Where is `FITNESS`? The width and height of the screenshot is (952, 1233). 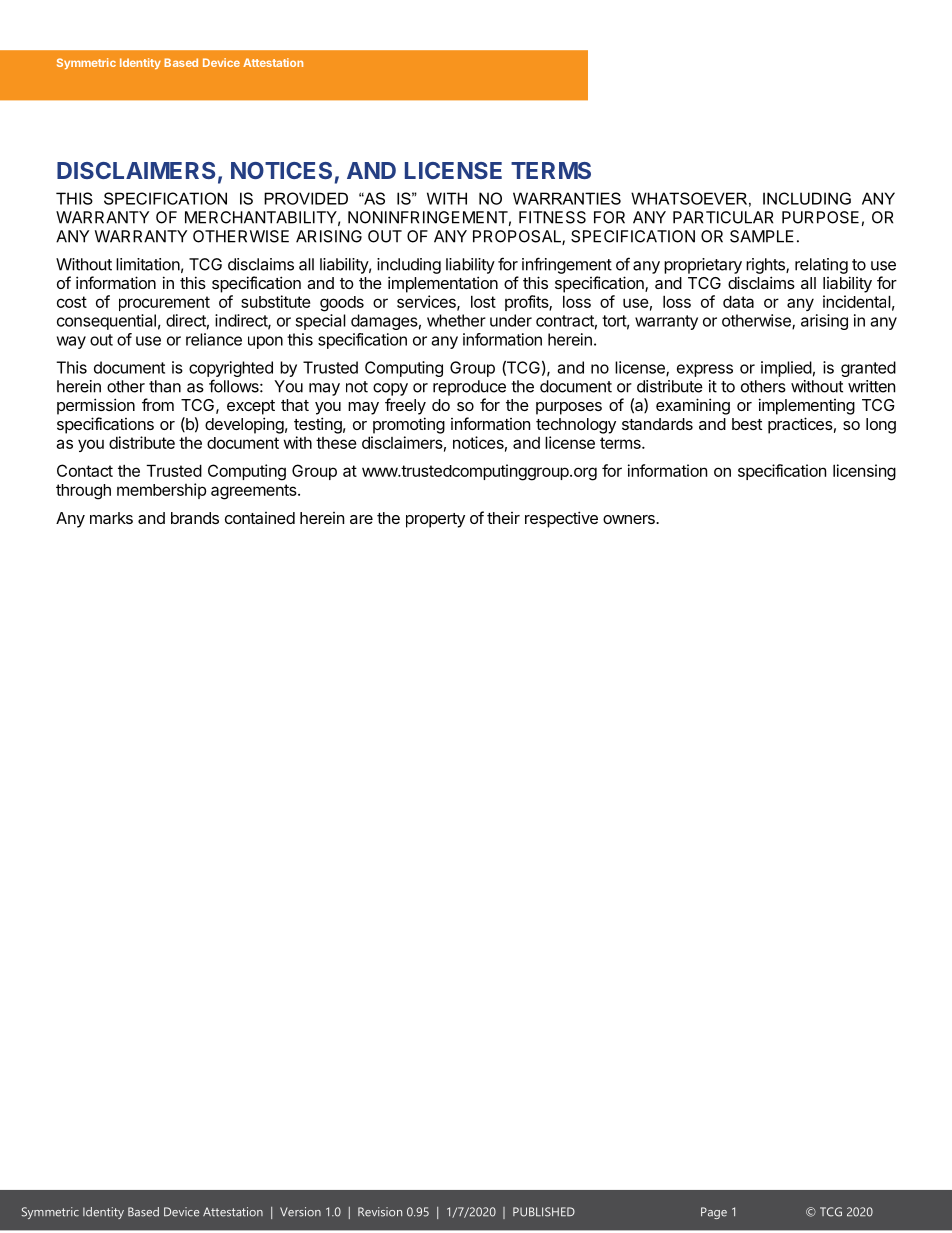
FITNESS is located at coordinates (552, 217).
